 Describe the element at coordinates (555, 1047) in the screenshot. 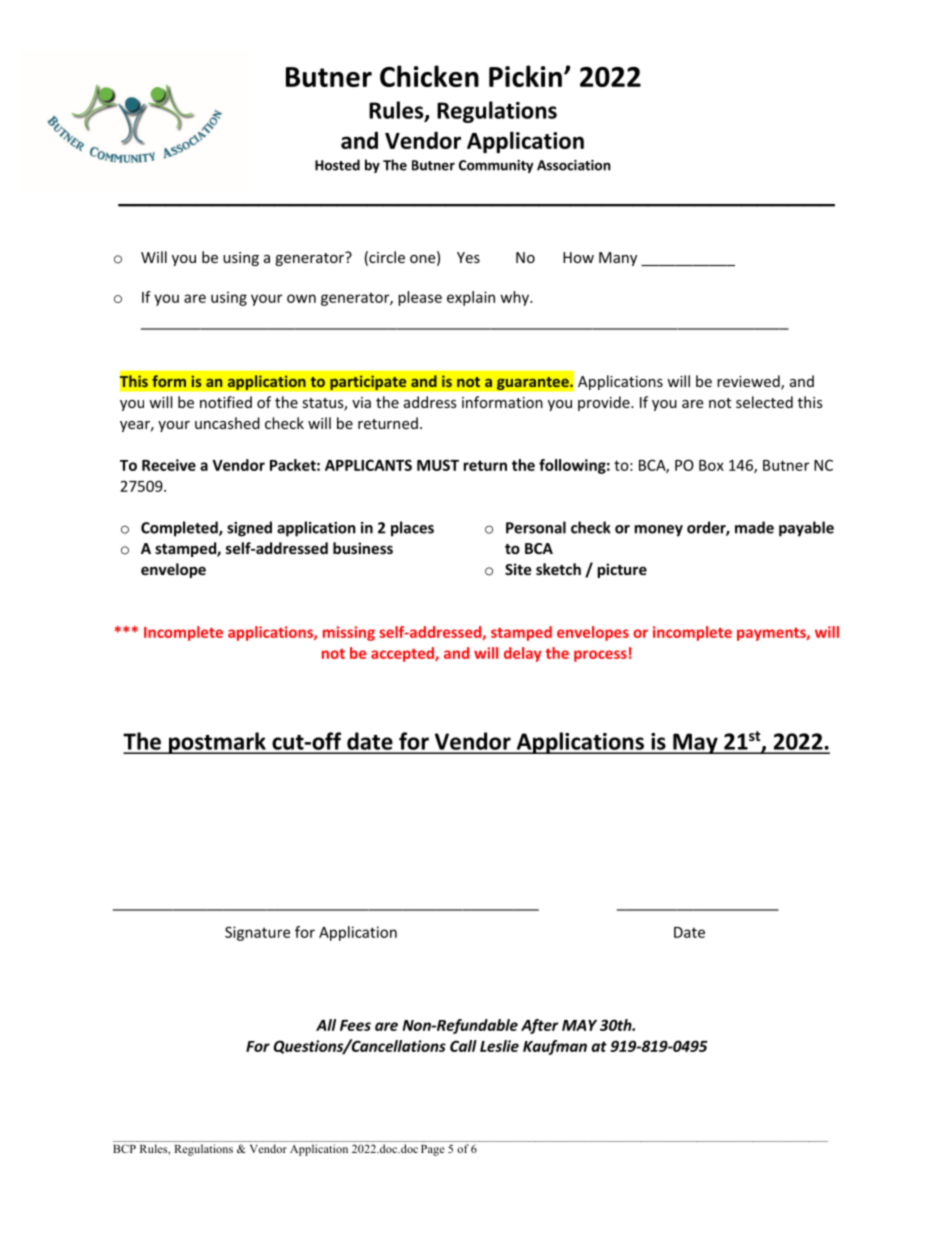

I see `Kaufman` at that location.
